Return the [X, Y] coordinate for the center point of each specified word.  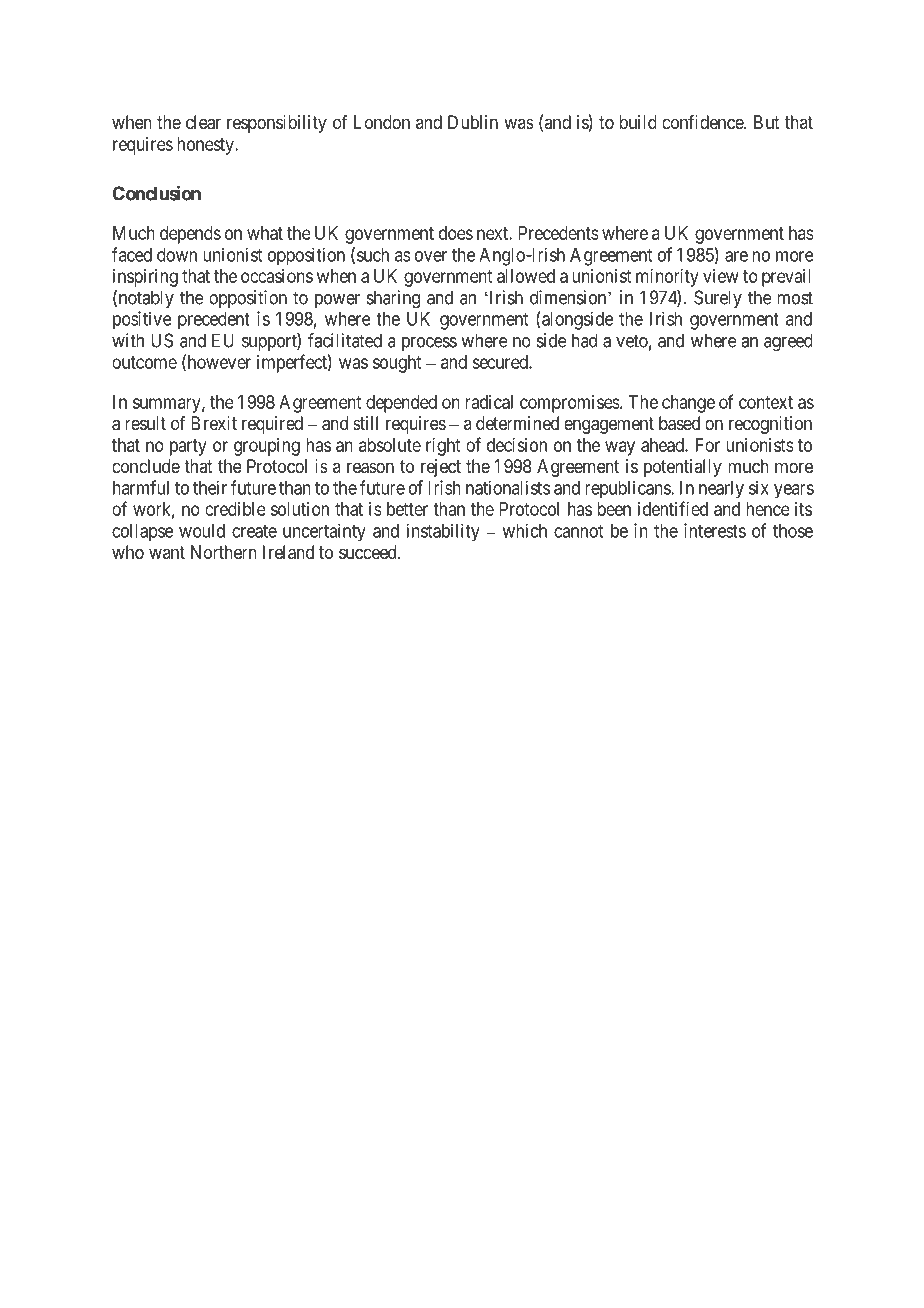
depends [190, 235]
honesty [206, 146]
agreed [788, 342]
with [128, 340]
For [708, 445]
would [202, 531]
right [443, 447]
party [188, 447]
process [429, 344]
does [456, 233]
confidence [703, 122]
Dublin [473, 122]
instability [443, 532]
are [736, 256]
